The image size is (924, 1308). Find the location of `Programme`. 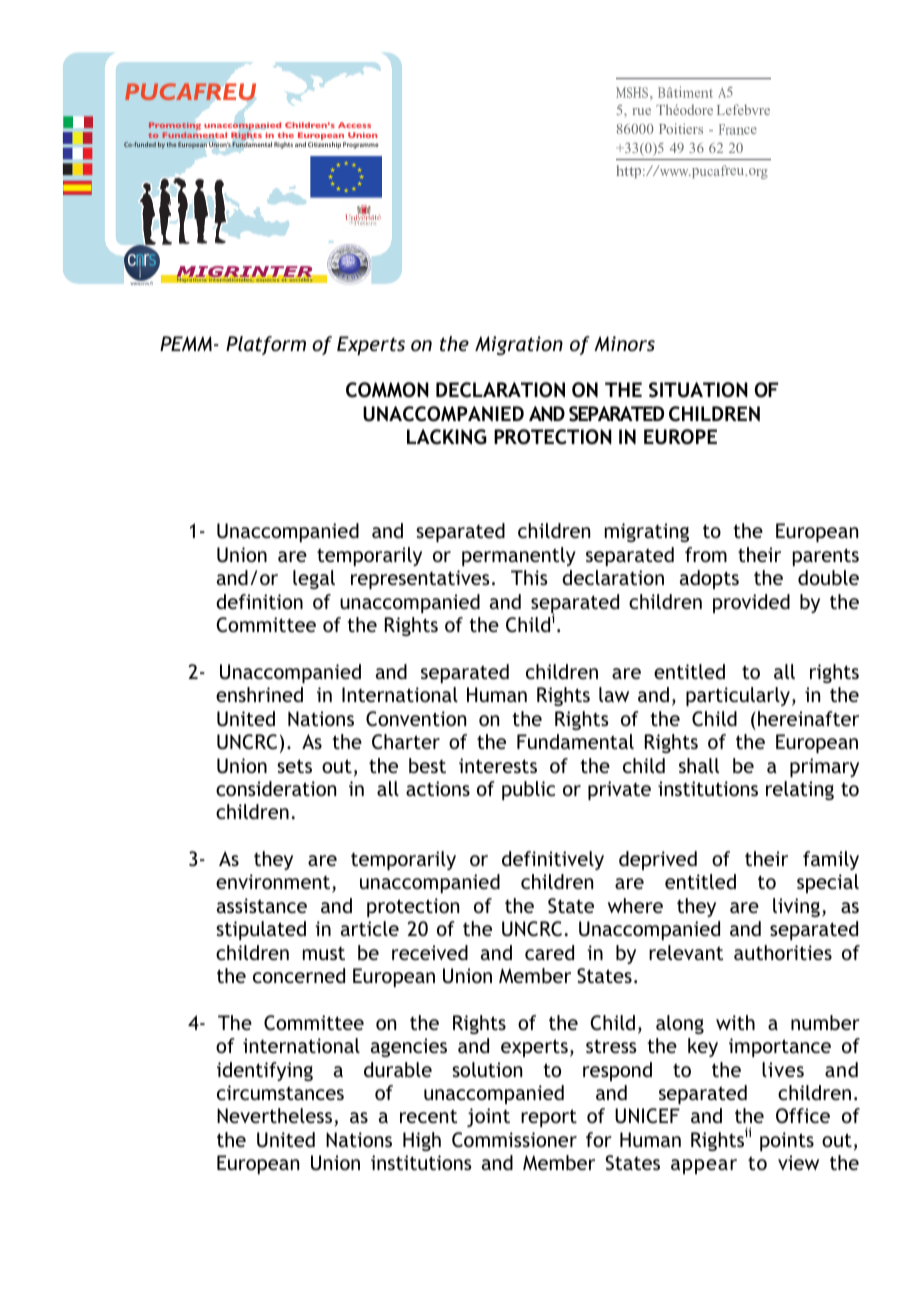

Programme is located at coordinates (360, 145).
